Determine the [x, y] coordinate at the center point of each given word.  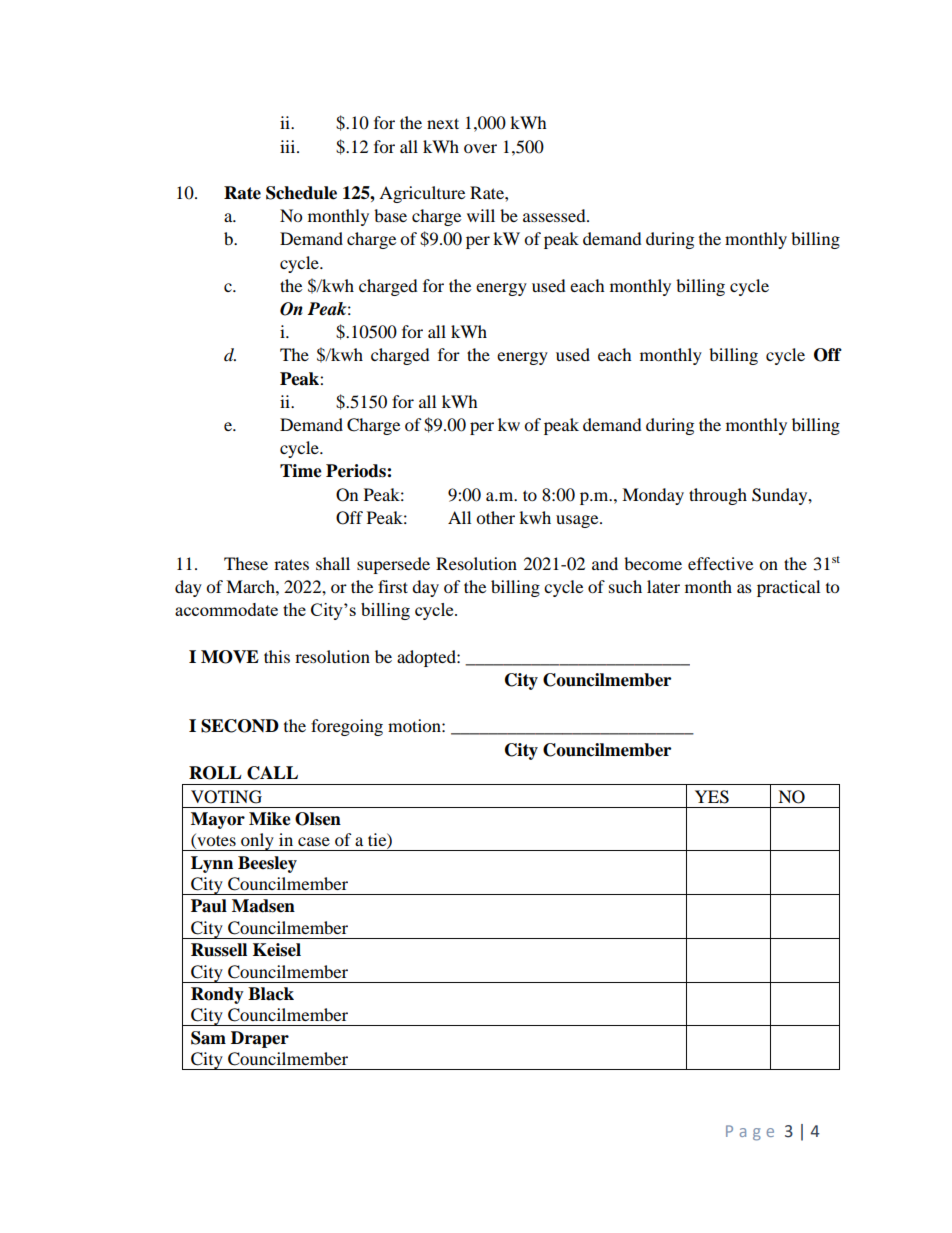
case [314, 841]
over [480, 148]
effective [720, 563]
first [393, 586]
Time [301, 471]
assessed [555, 215]
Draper [260, 1039]
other [495, 517]
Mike [270, 819]
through [718, 496]
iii [289, 146]
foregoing [347, 727]
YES [712, 797]
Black [271, 994]
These [246, 563]
